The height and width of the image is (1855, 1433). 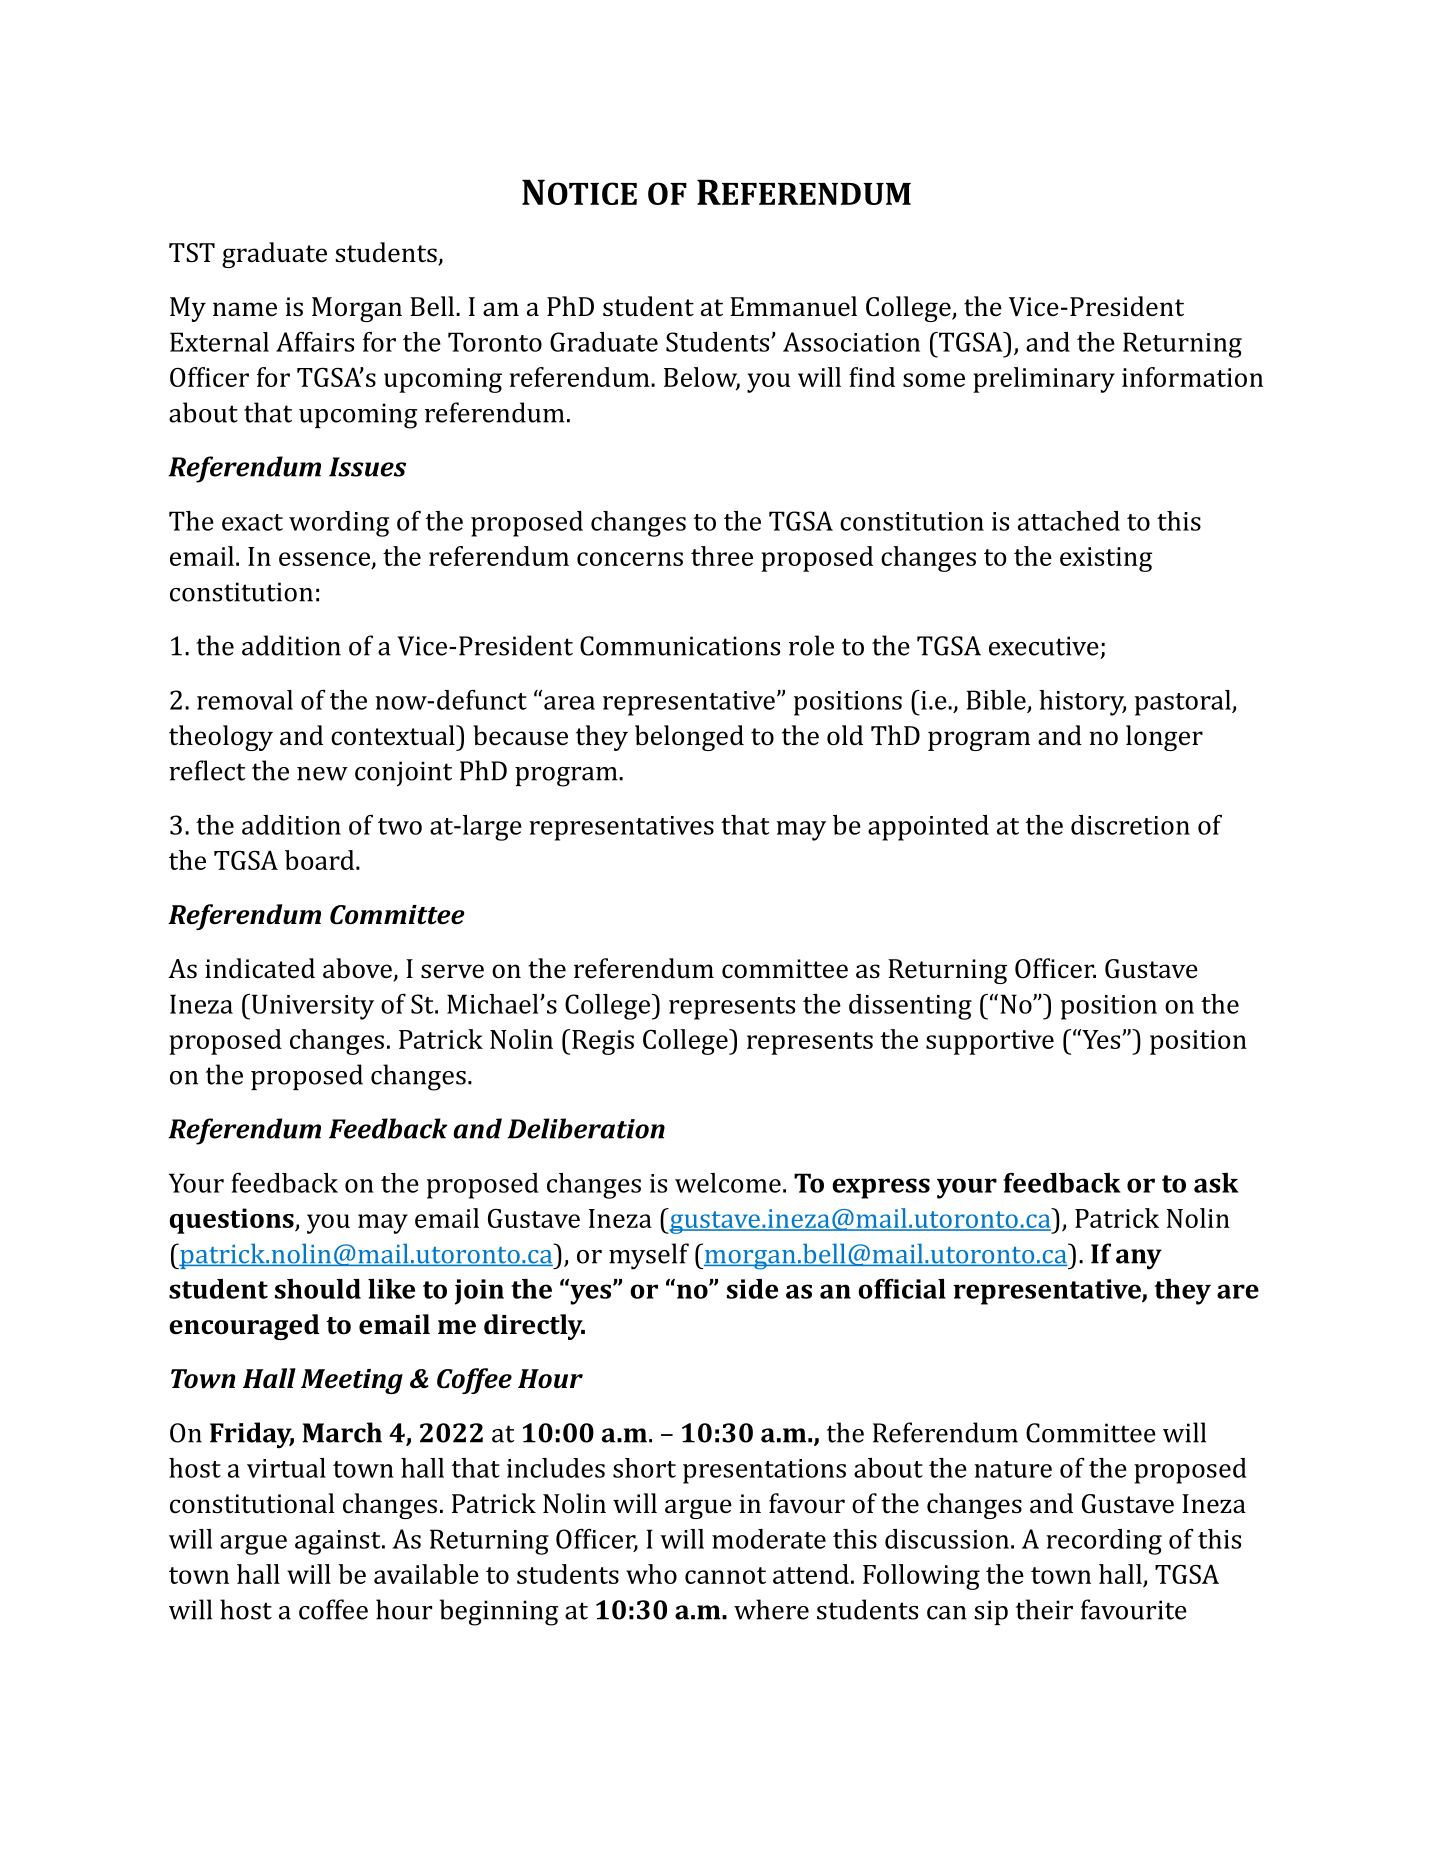 I want to click on cannot, so click(x=725, y=1575).
